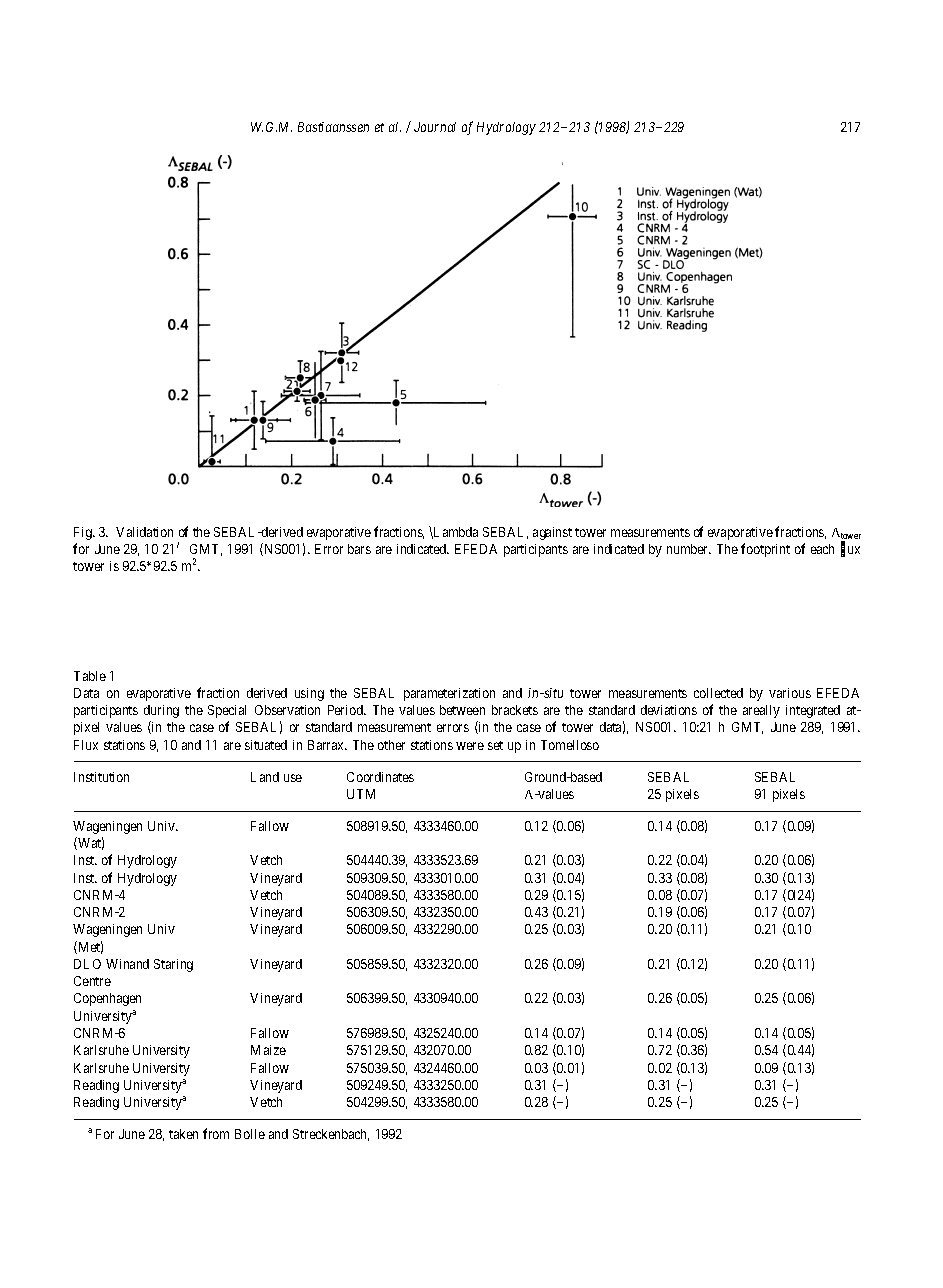 This screenshot has height=1288, width=943. I want to click on footprint, so click(765, 550).
